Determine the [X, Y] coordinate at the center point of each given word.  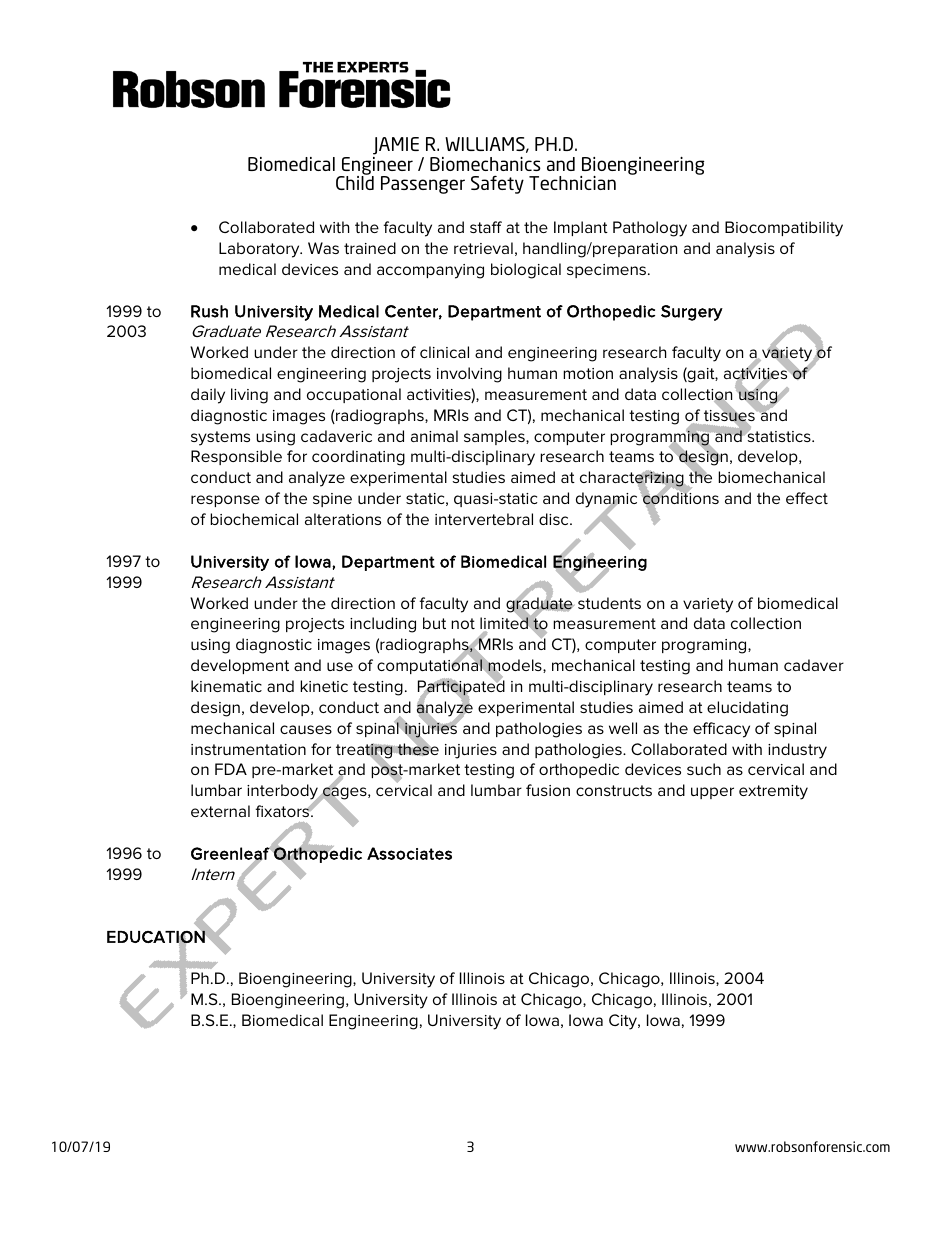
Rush [209, 311]
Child [355, 182]
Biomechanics [485, 164]
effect [807, 498]
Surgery [692, 313]
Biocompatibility [784, 229]
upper [712, 793]
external [220, 811]
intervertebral [484, 519]
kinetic [324, 686]
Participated [461, 688]
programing [705, 646]
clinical [444, 352]
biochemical [254, 519]
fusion [548, 790]
